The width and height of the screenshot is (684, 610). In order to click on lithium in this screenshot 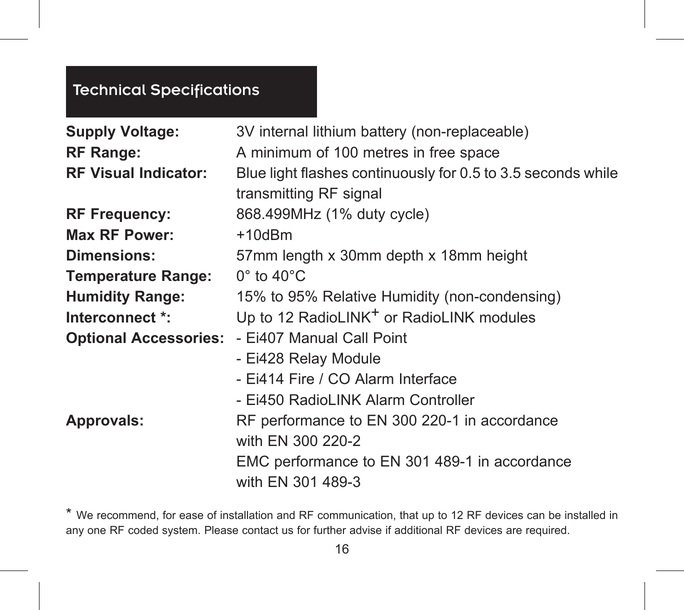, I will do `click(334, 131)`.
